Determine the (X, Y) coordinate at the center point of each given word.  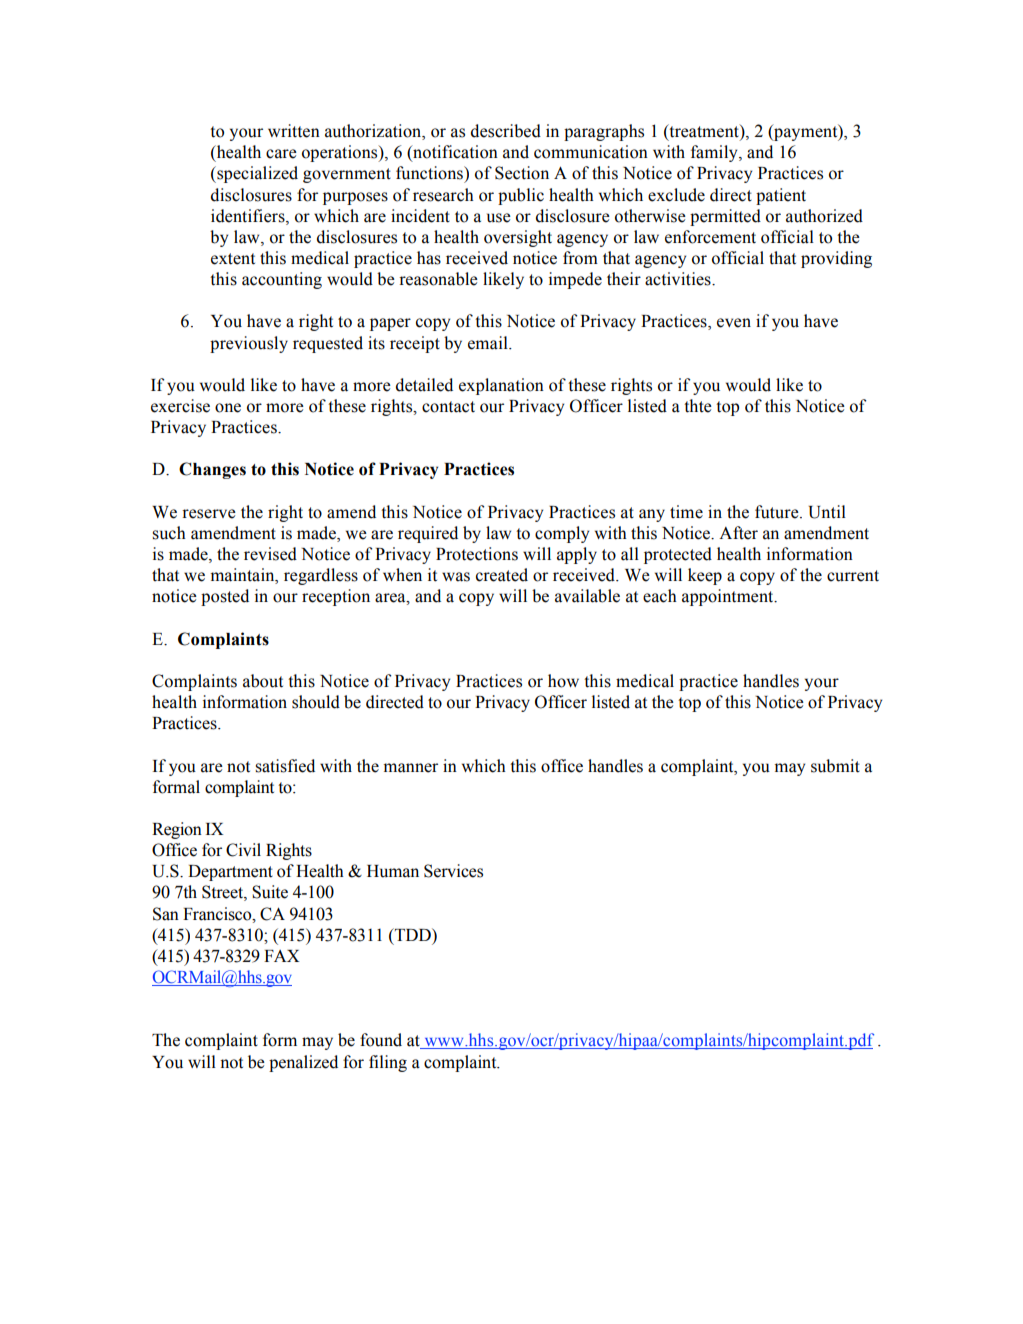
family (715, 153)
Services (453, 871)
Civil (243, 850)
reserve (209, 514)
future (778, 512)
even (734, 323)
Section (522, 173)
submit (835, 766)
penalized (303, 1063)
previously (249, 344)
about (263, 681)
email (489, 343)
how (563, 681)
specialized (256, 174)
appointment (729, 597)
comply (562, 534)
